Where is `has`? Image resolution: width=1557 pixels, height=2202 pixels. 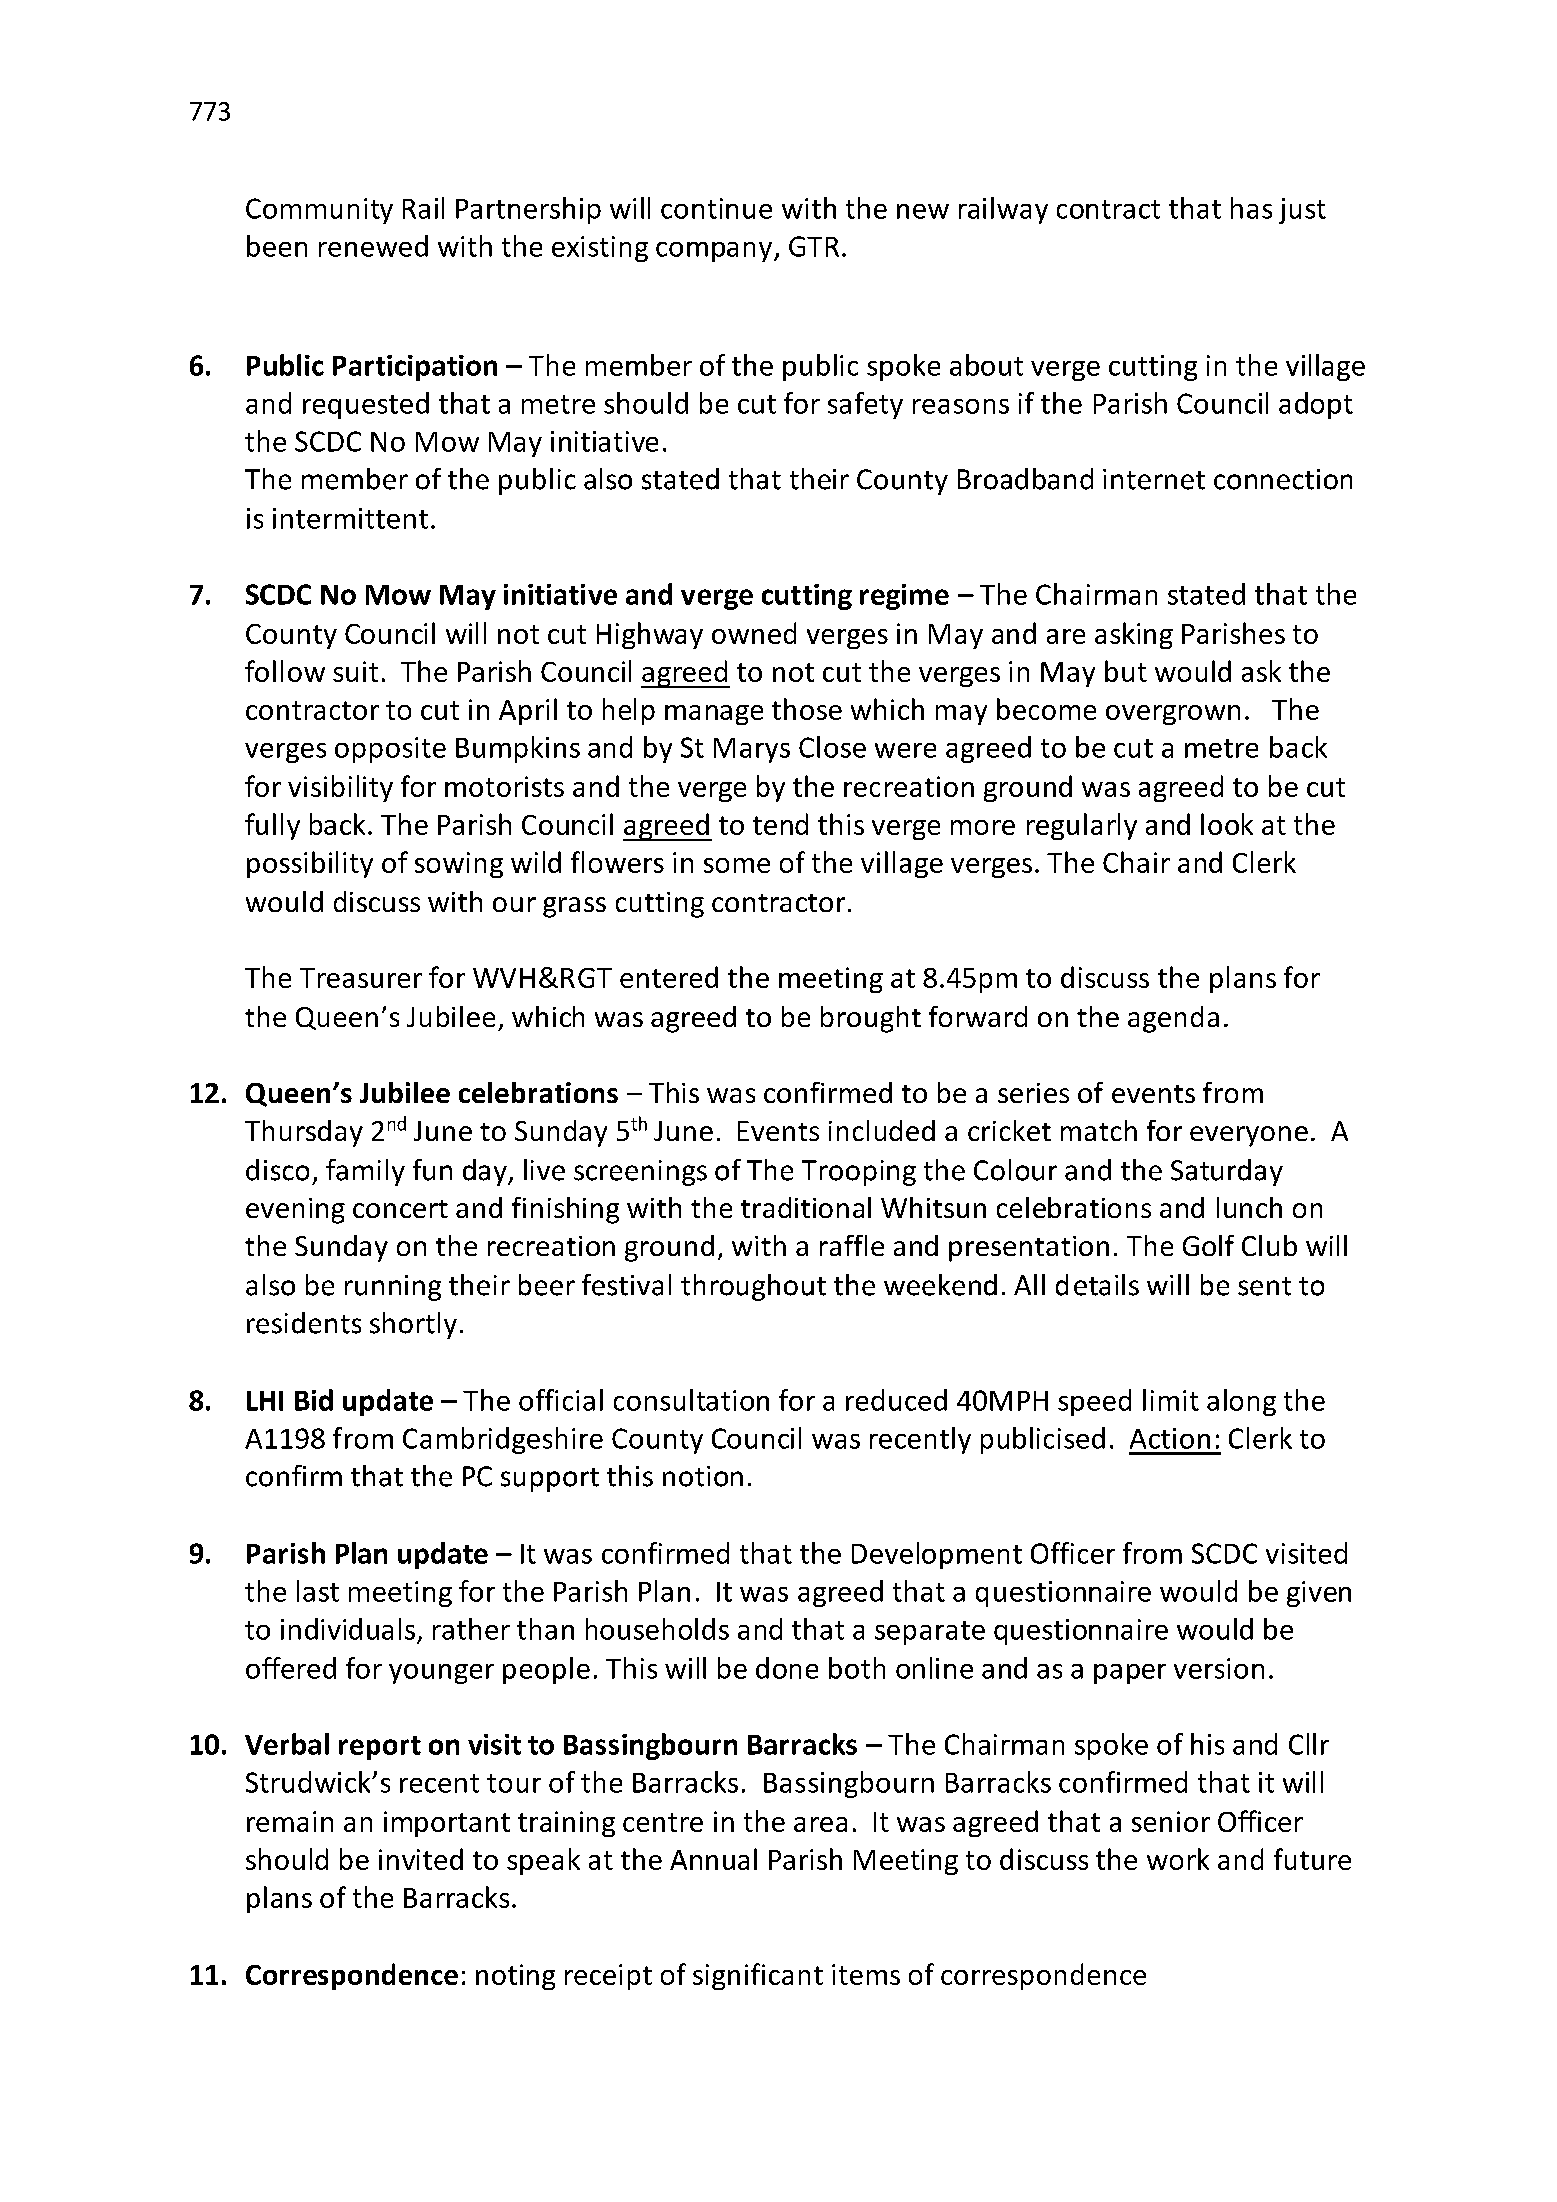 has is located at coordinates (1251, 208).
